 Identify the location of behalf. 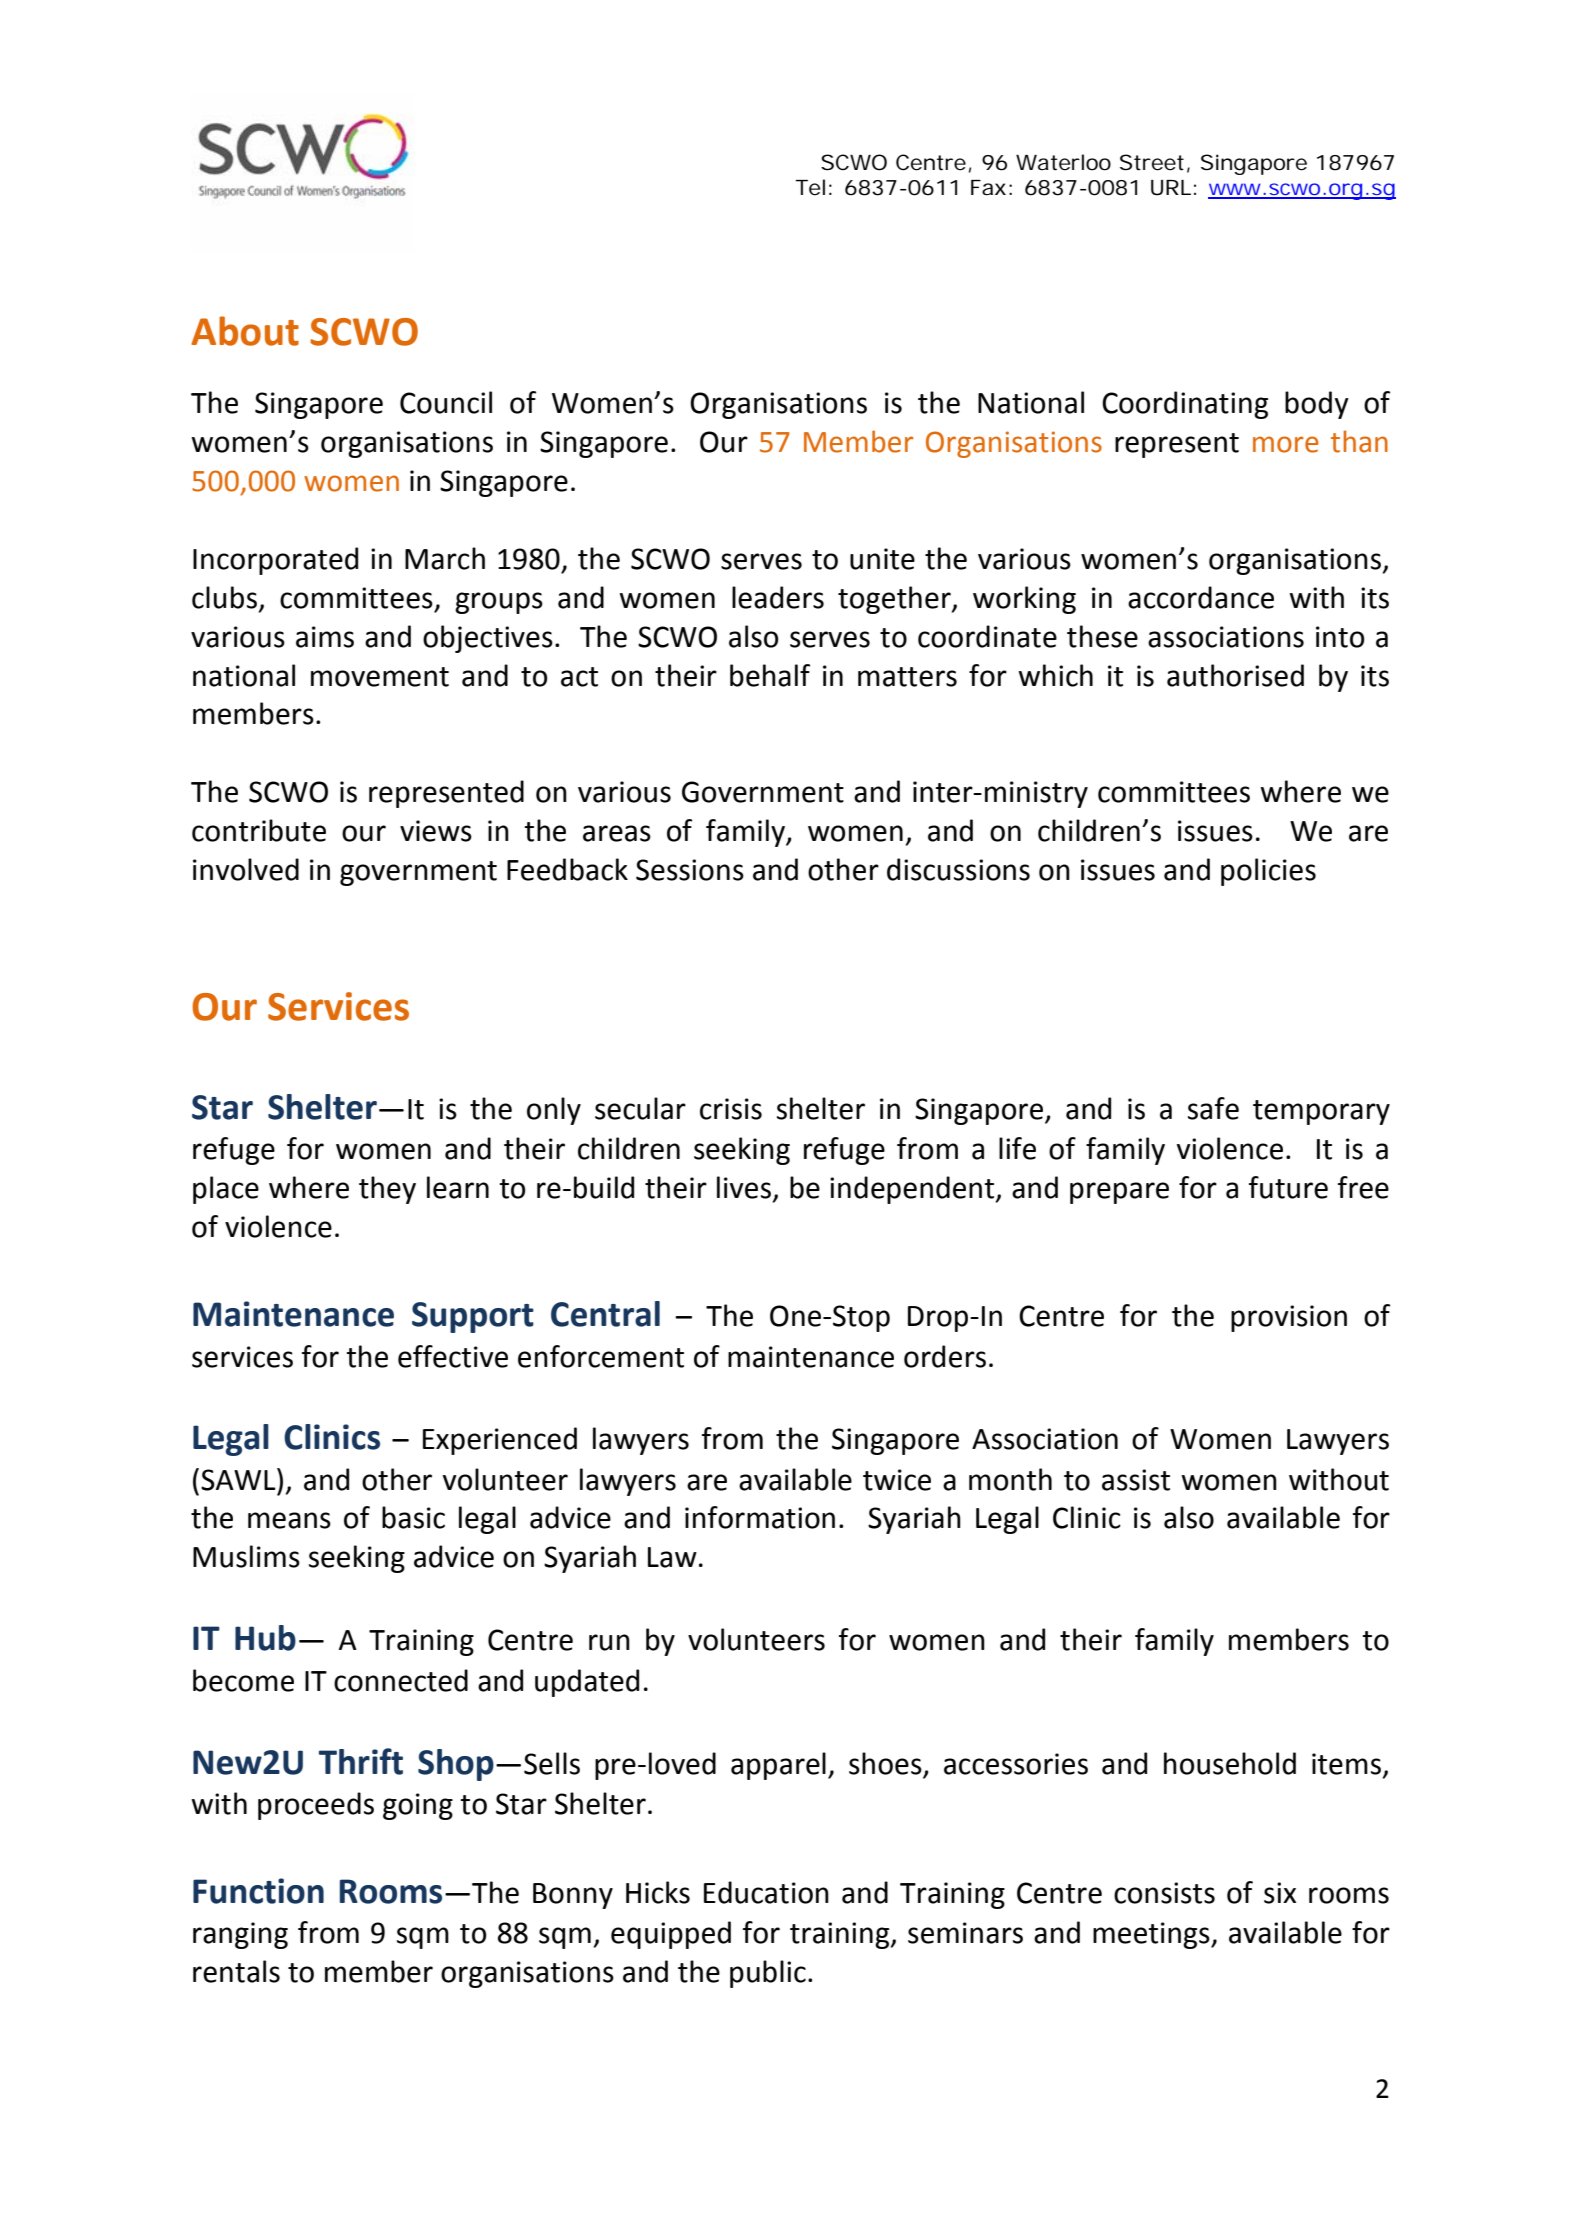
(770, 675).
